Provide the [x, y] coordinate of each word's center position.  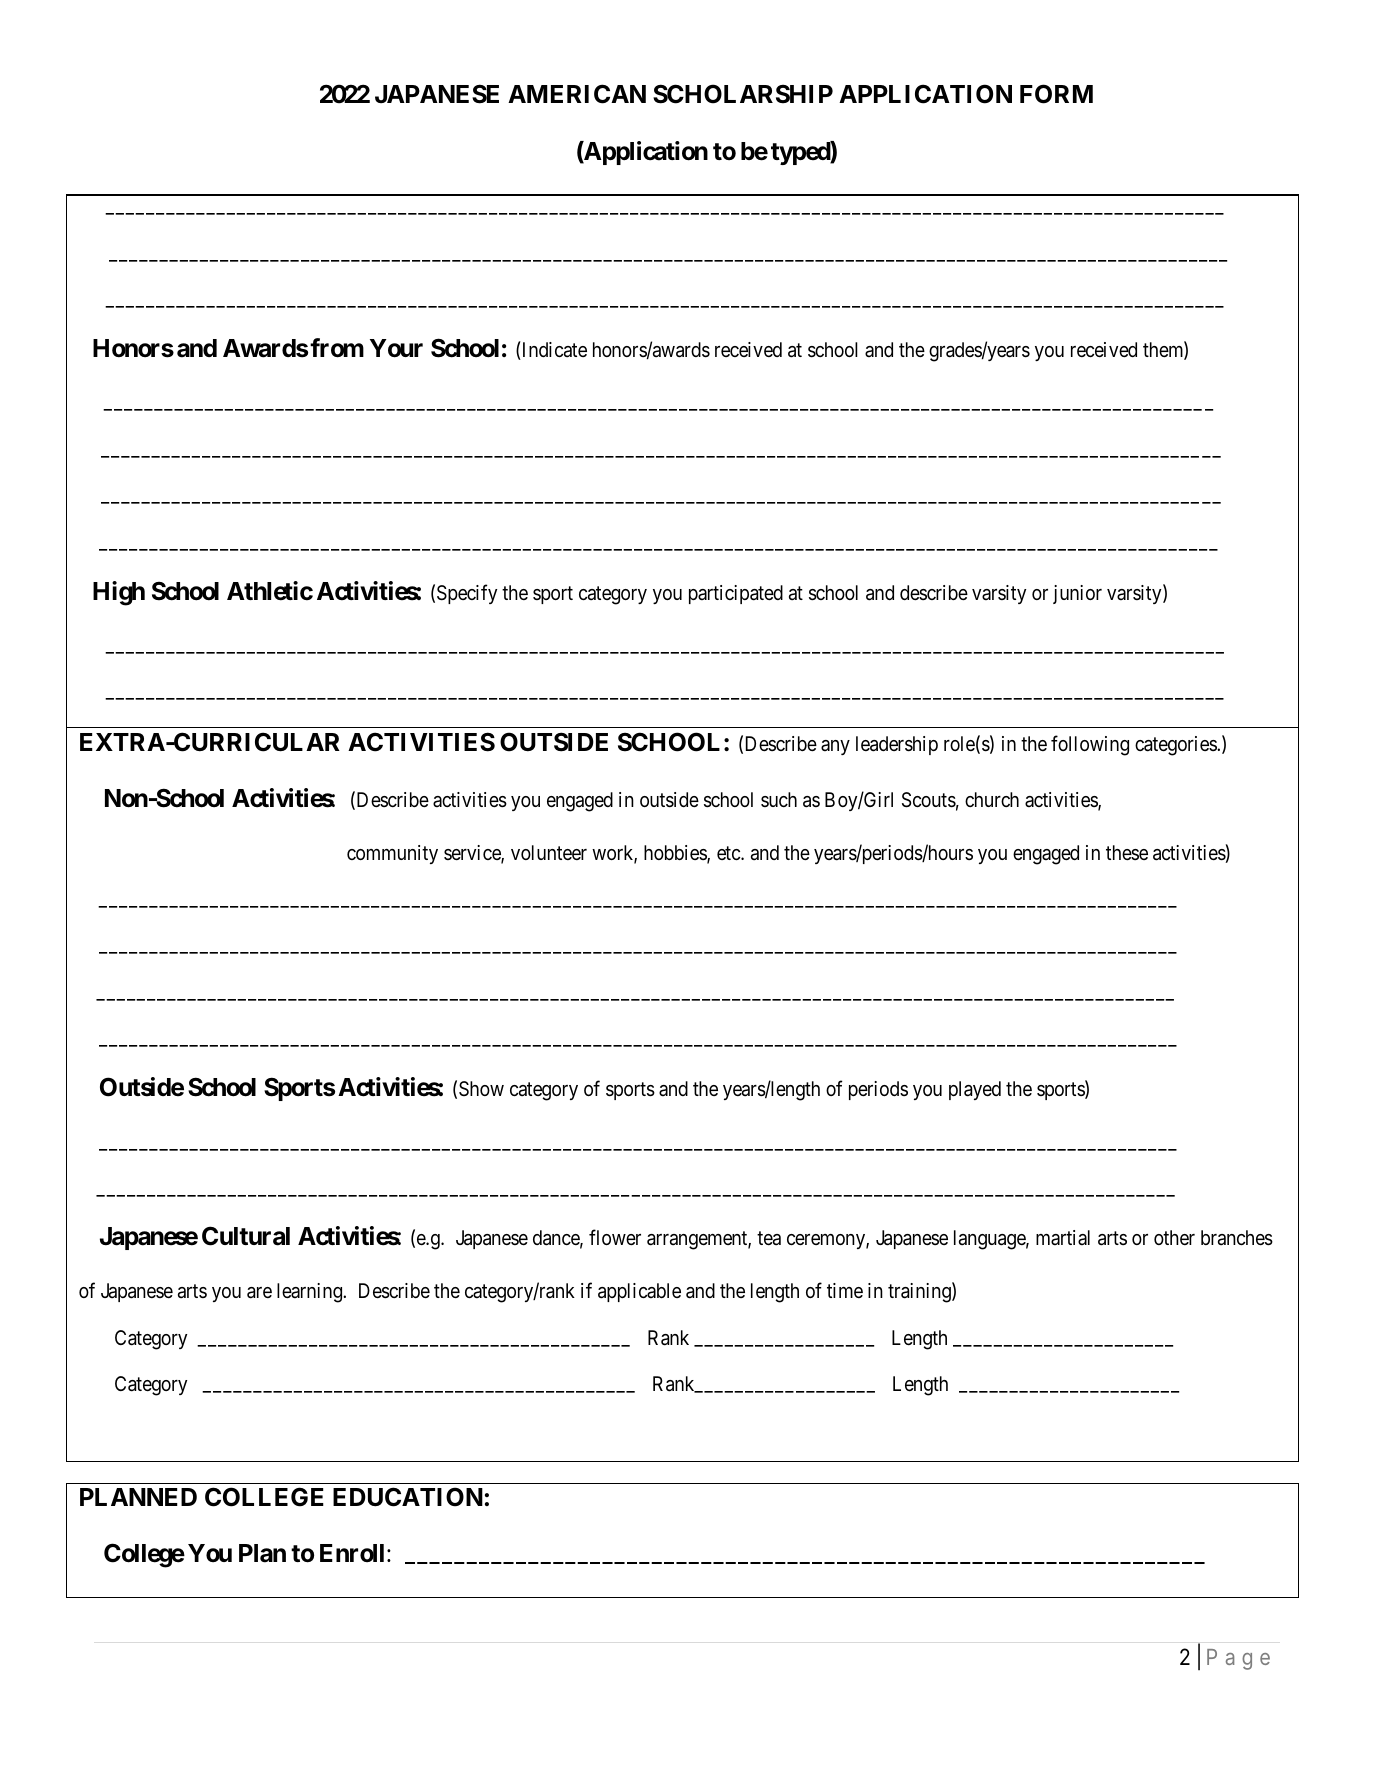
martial [1063, 1237]
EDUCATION [408, 1497]
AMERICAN [577, 94]
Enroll [352, 1553]
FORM [1056, 94]
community [392, 854]
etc [729, 853]
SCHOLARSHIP [743, 94]
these [1127, 852]
